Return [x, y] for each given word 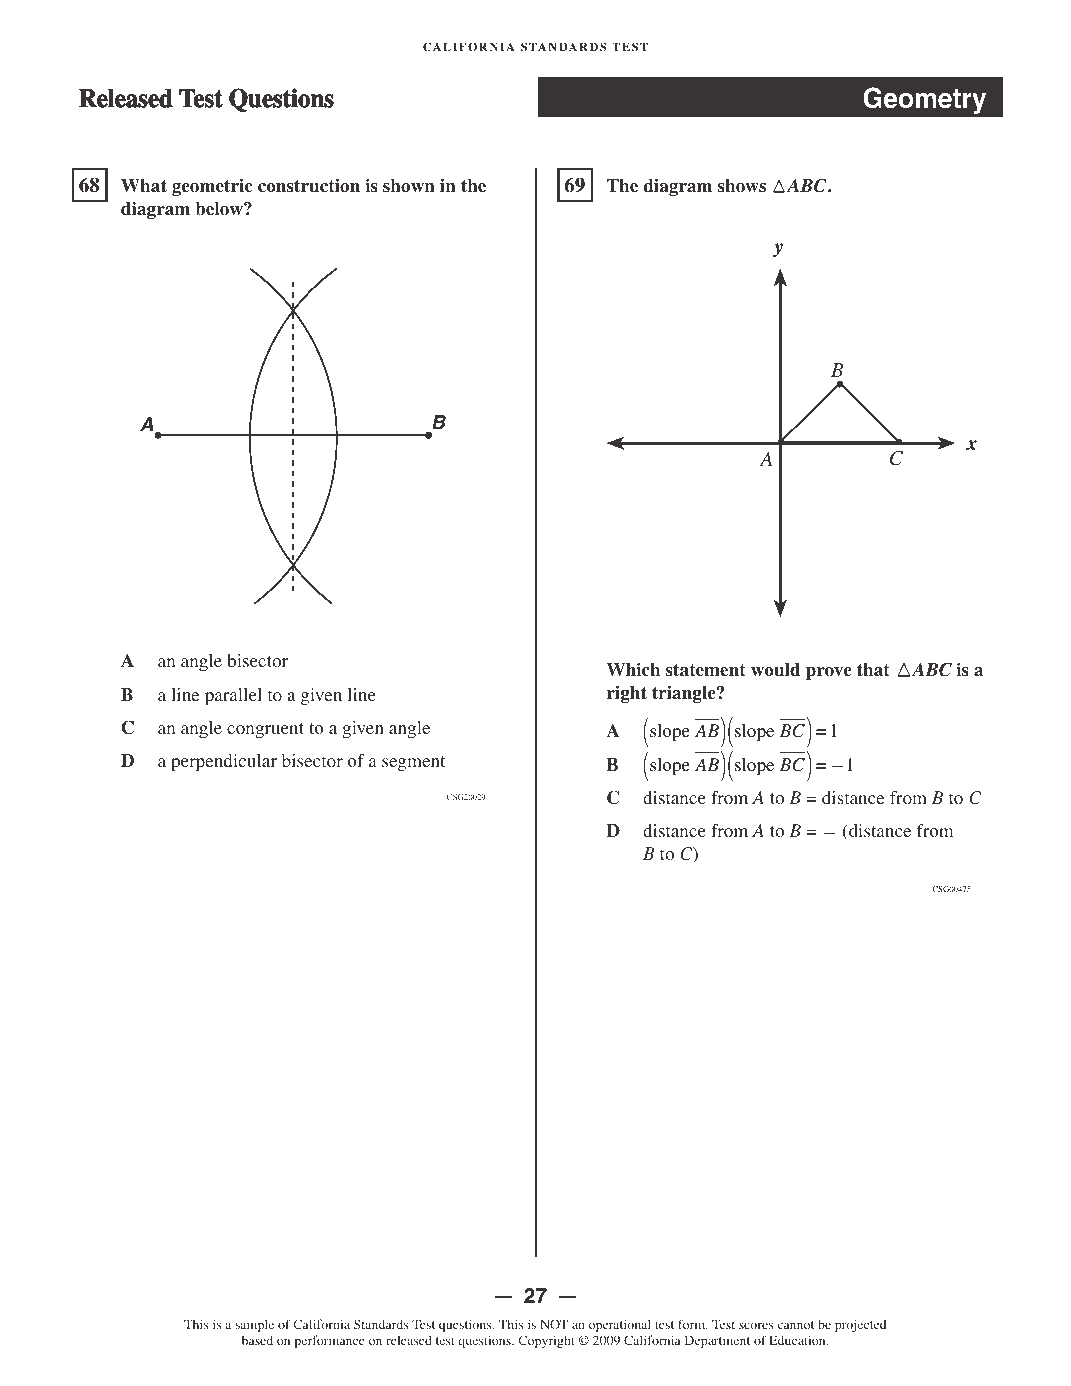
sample [254, 1325]
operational [620, 1325]
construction [309, 186]
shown [409, 185]
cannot [795, 1325]
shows [742, 186]
